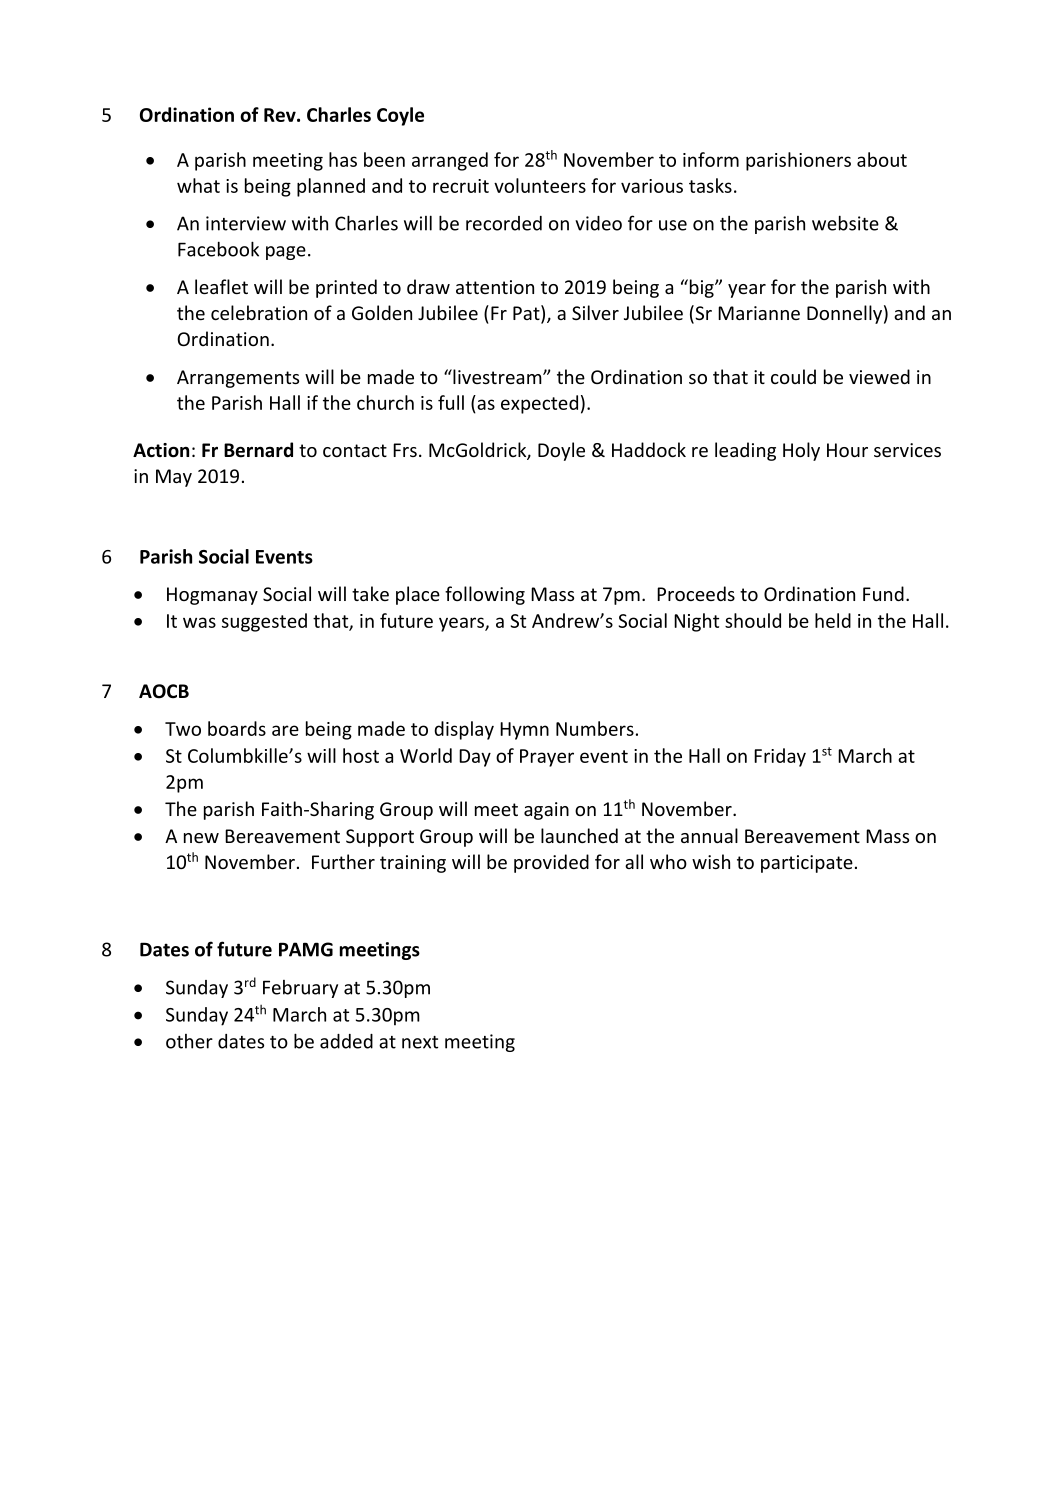 The height and width of the screenshot is (1493, 1056). Describe the element at coordinates (300, 989) in the screenshot. I see `February` at that location.
